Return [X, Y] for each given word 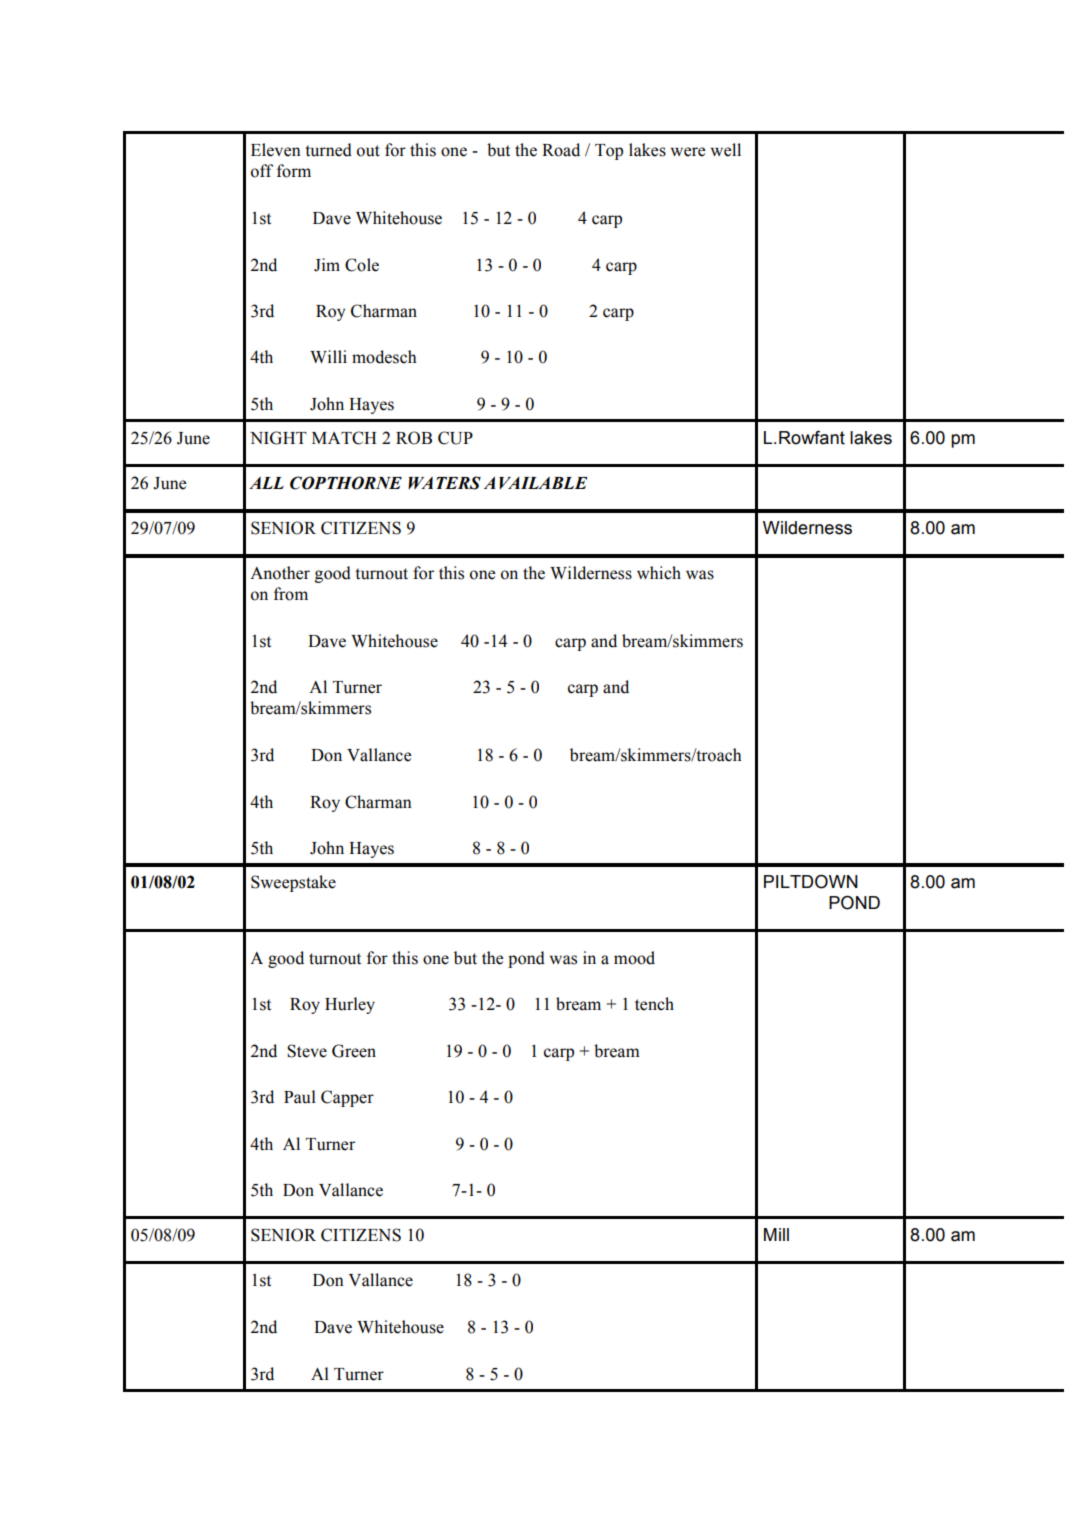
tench [654, 1004]
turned [328, 150]
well [726, 150]
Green [354, 1051]
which [659, 573]
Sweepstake [293, 883]
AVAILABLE [535, 483]
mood [634, 958]
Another [280, 573]
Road [561, 150]
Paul [300, 1097]
